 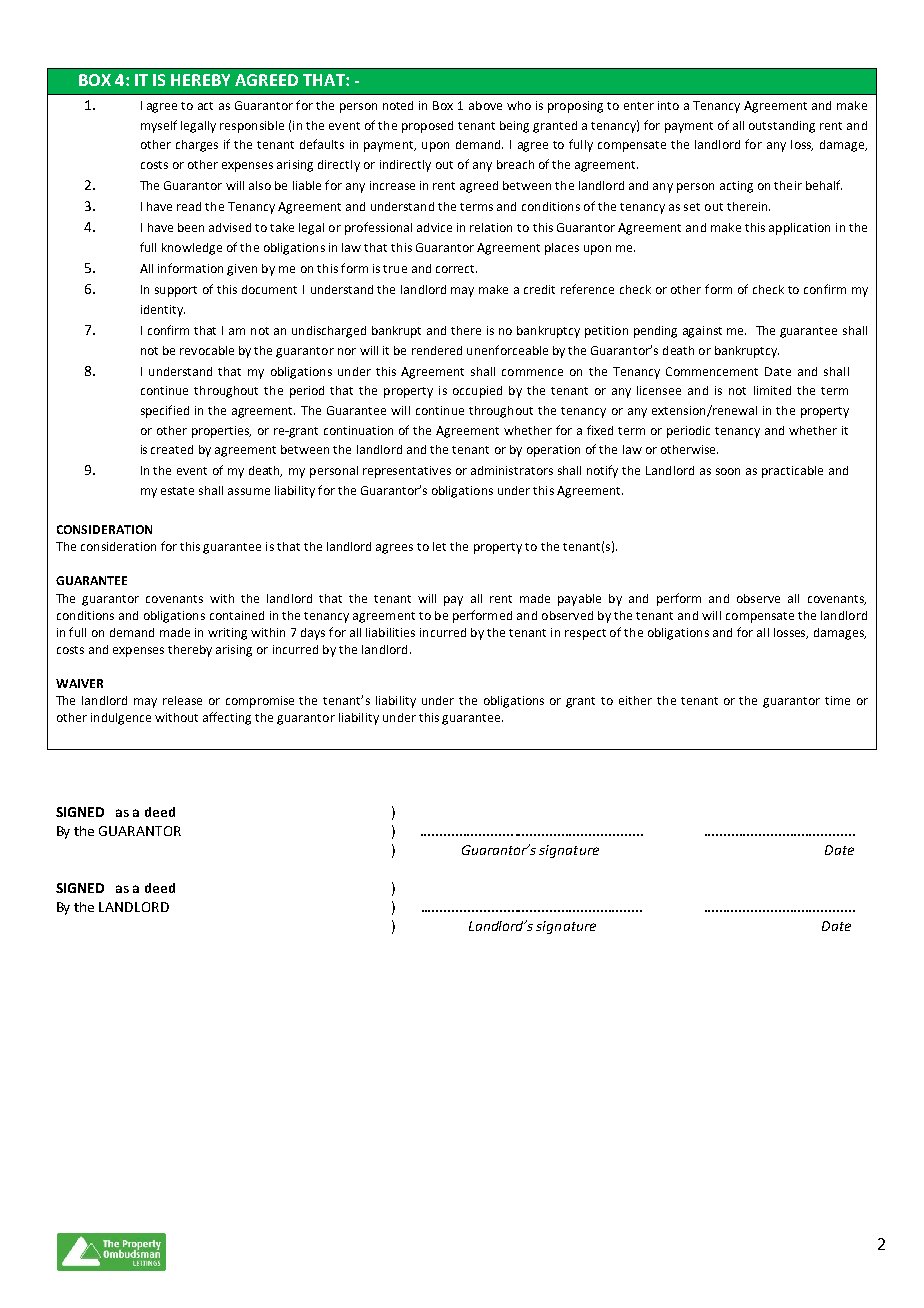 What do you see at coordinates (772, 390) in the screenshot?
I see `limited` at bounding box center [772, 390].
